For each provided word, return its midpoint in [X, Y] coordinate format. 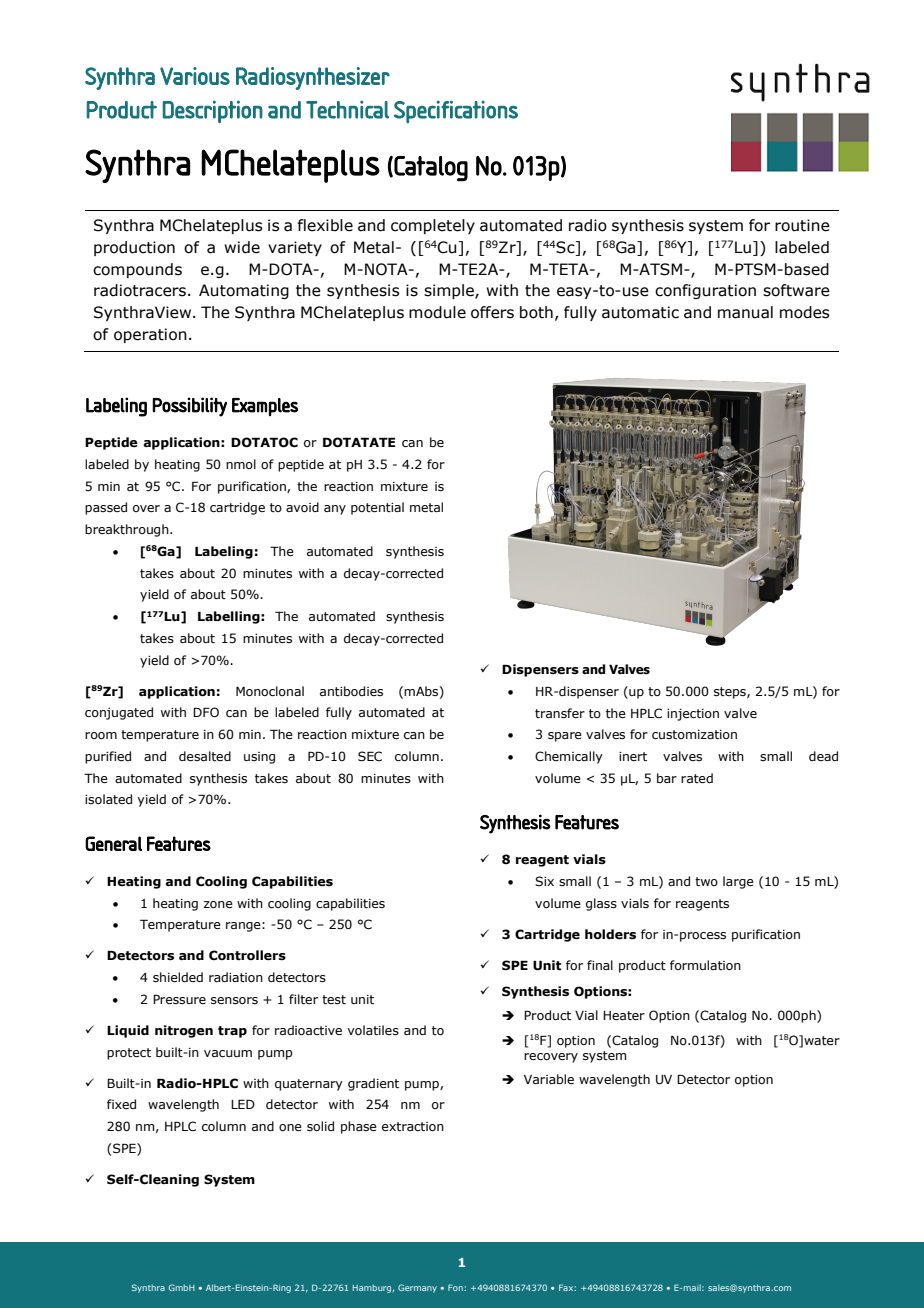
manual [745, 312]
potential [377, 508]
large [738, 882]
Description [212, 111]
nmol [241, 464]
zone [218, 904]
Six [544, 881]
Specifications [456, 111]
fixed [121, 1104]
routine [802, 225]
